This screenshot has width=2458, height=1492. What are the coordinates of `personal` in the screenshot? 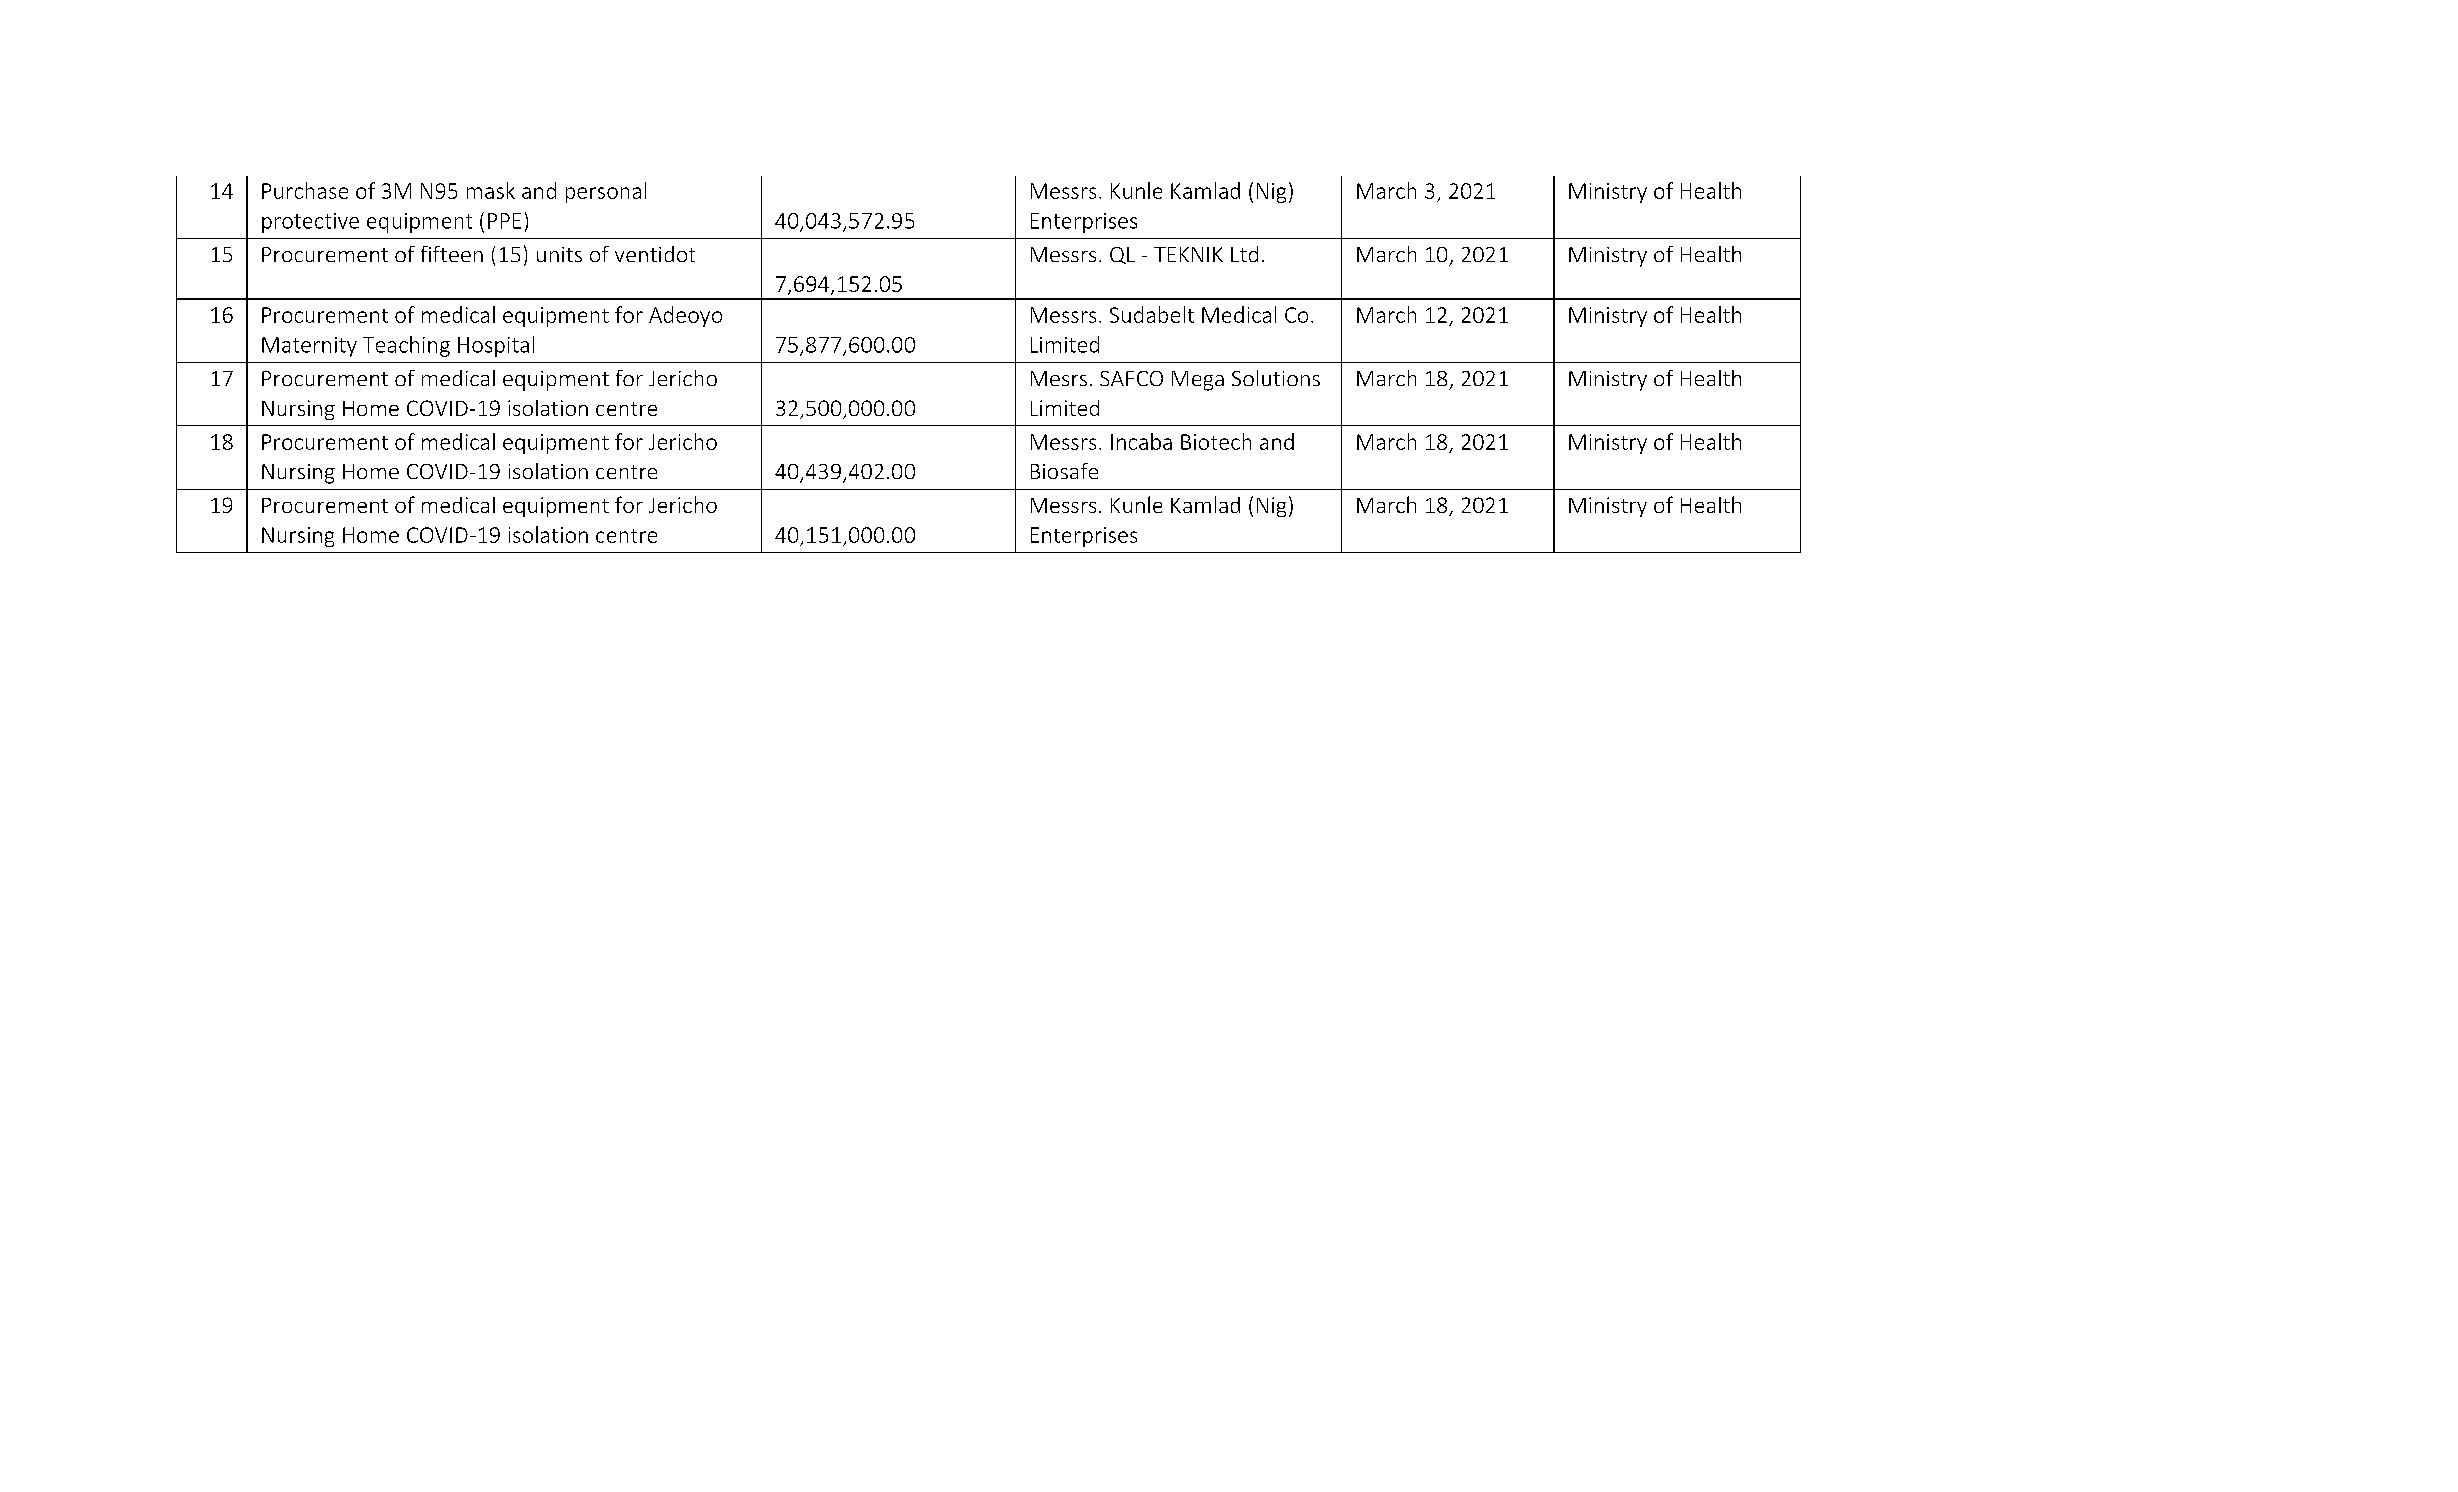 It's located at (606, 192).
